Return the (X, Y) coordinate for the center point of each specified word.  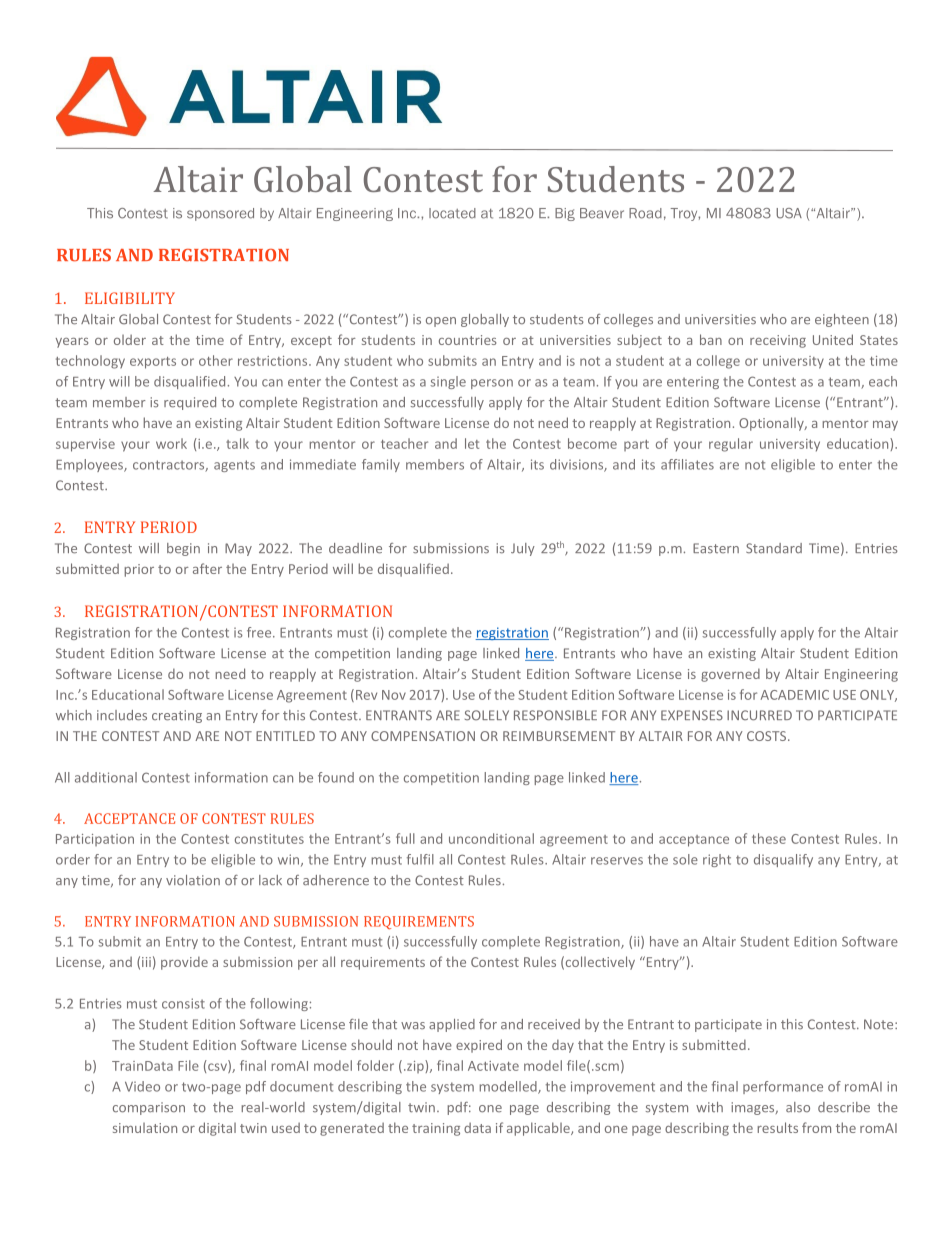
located (452, 213)
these (769, 838)
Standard (774, 548)
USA (789, 213)
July (523, 549)
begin (183, 549)
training (436, 1129)
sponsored (220, 214)
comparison (149, 1108)
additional (106, 777)
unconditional (491, 838)
